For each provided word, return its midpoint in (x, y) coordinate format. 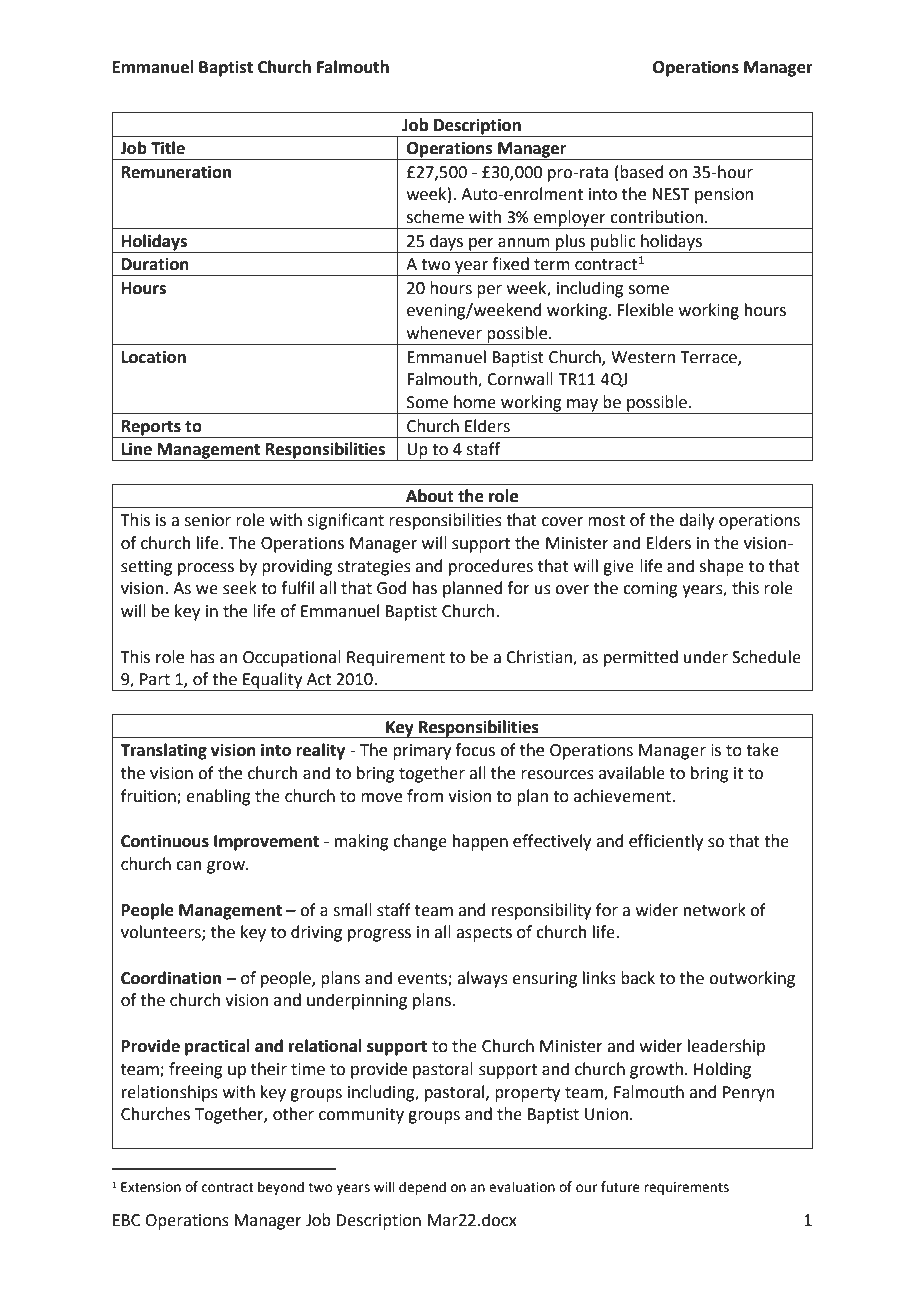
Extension (151, 1187)
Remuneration (176, 172)
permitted (641, 658)
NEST (671, 194)
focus (475, 750)
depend (422, 1188)
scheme (435, 217)
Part (155, 679)
